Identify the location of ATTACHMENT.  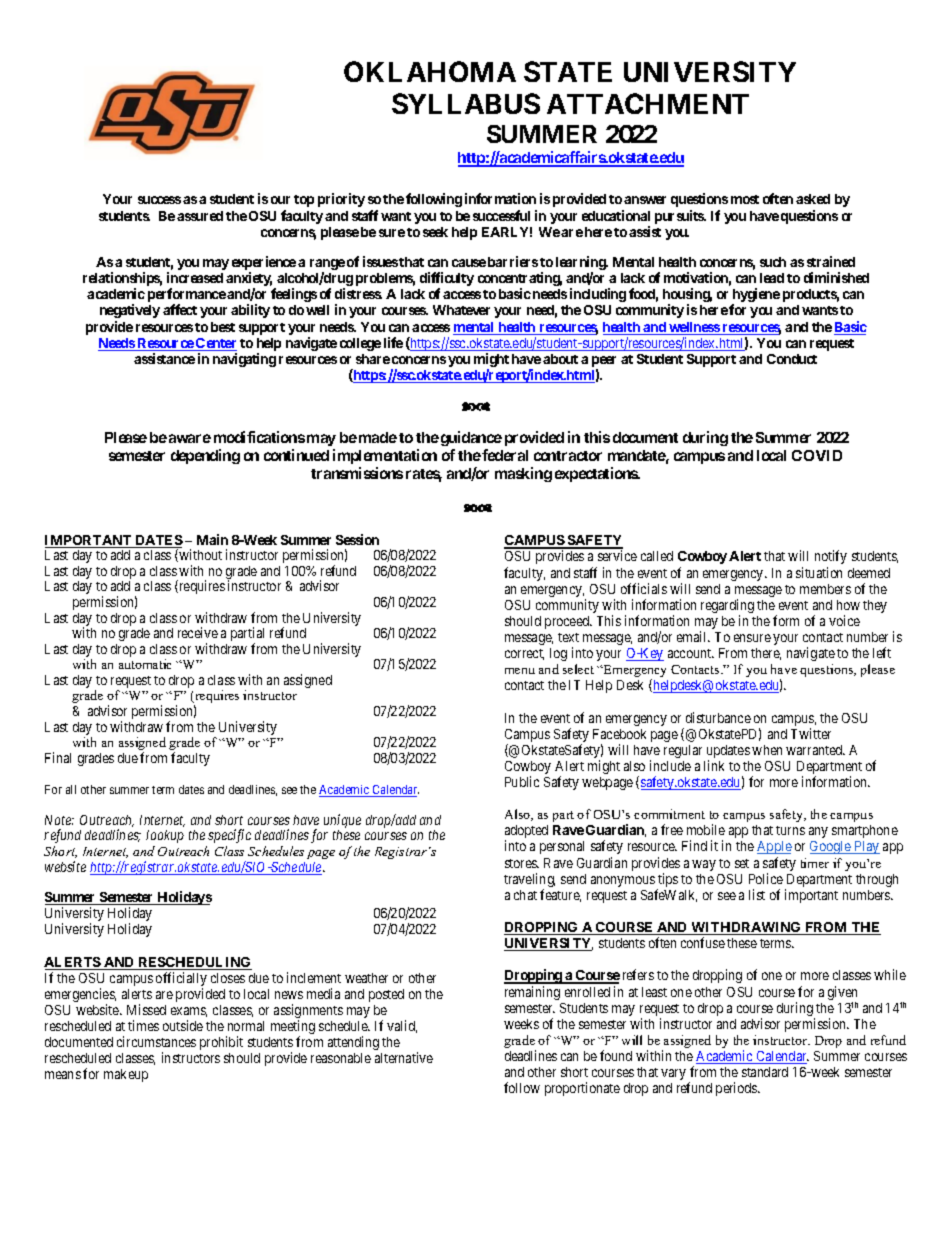
(648, 103).
